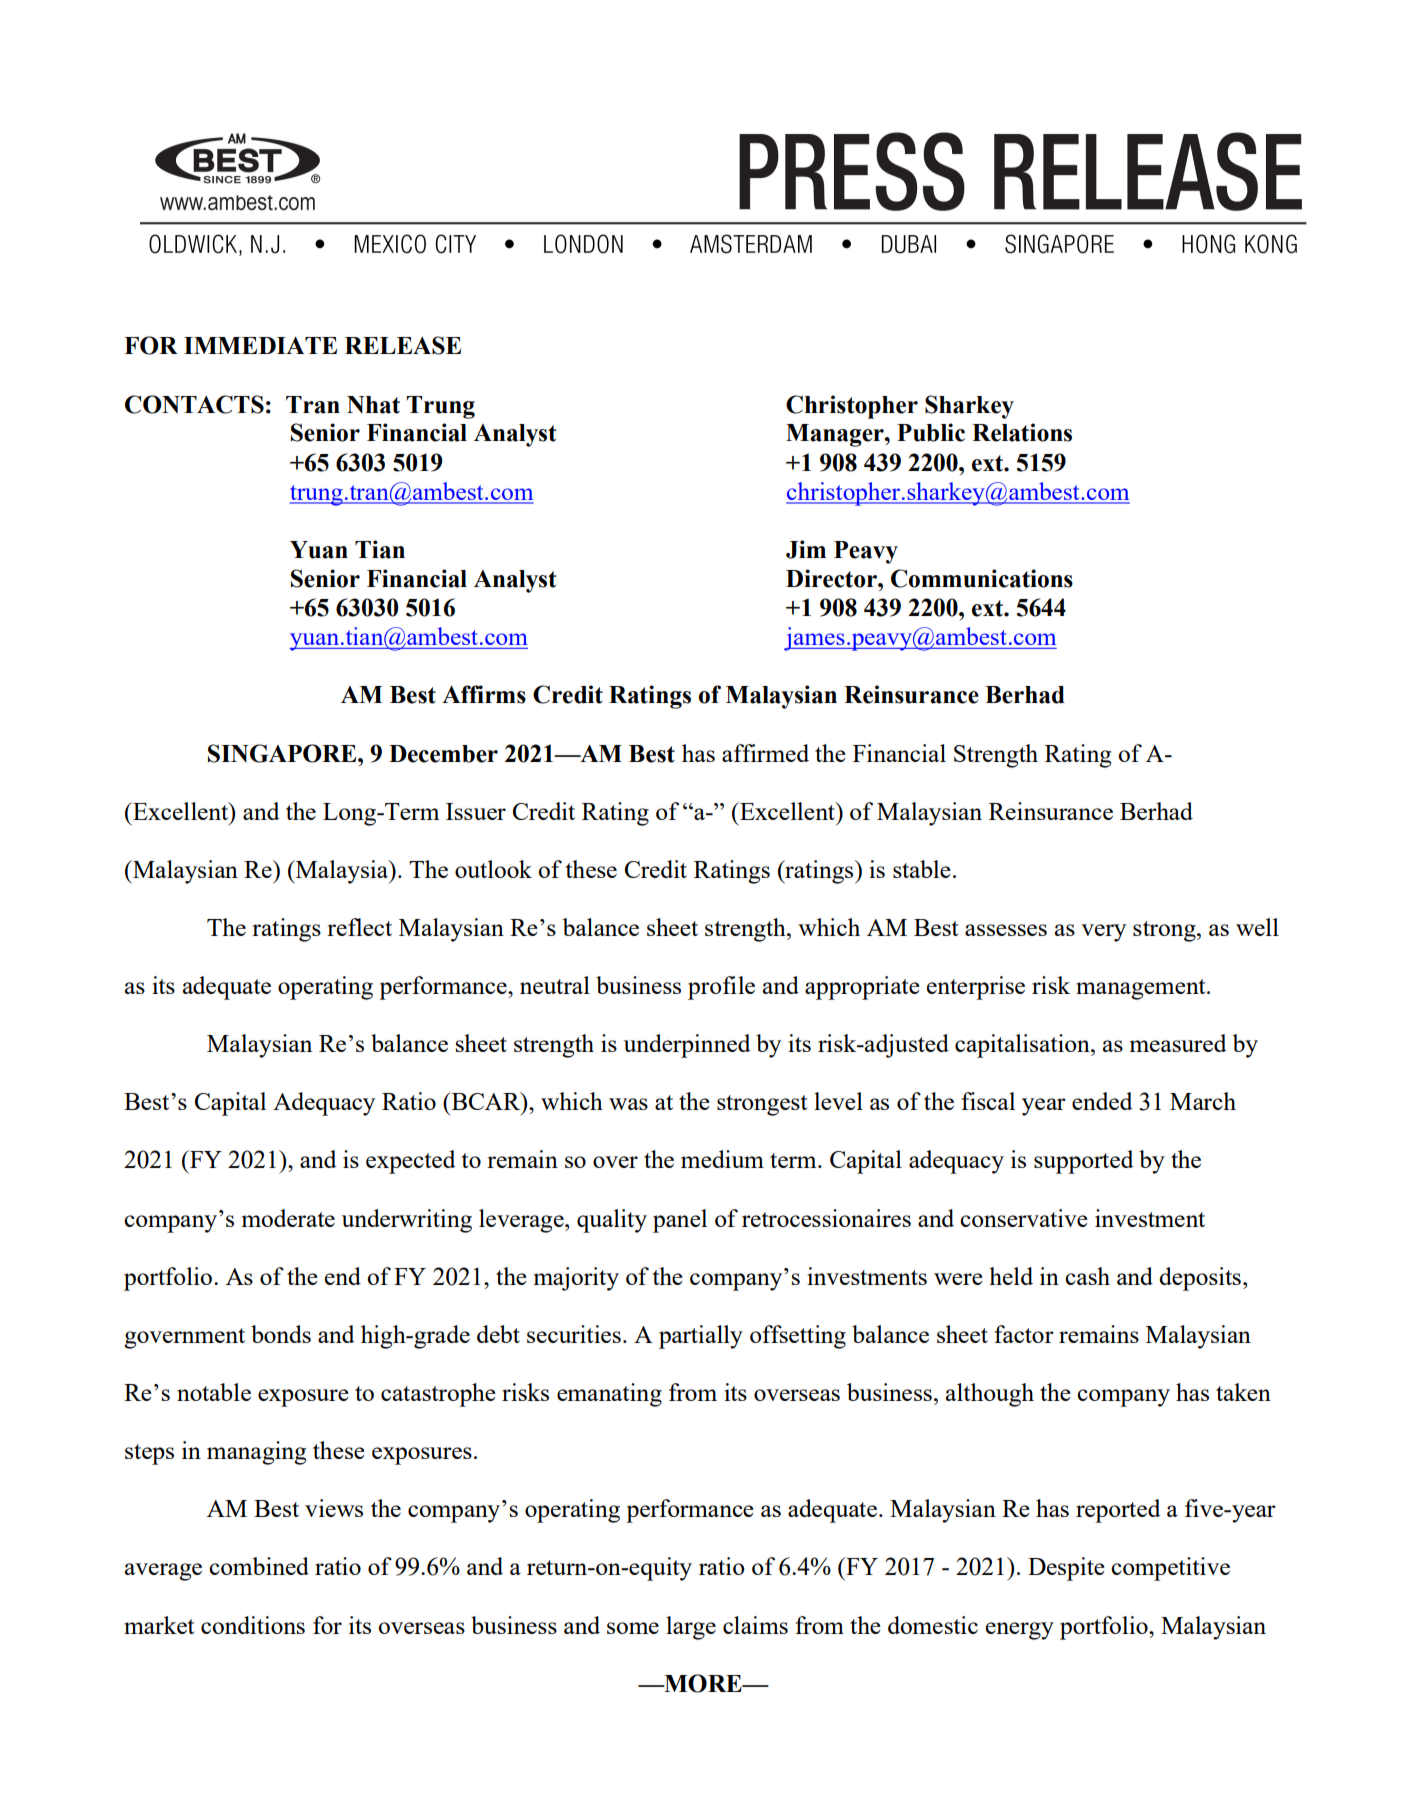 The image size is (1407, 1820). What do you see at coordinates (1103, 933) in the image?
I see `very` at bounding box center [1103, 933].
